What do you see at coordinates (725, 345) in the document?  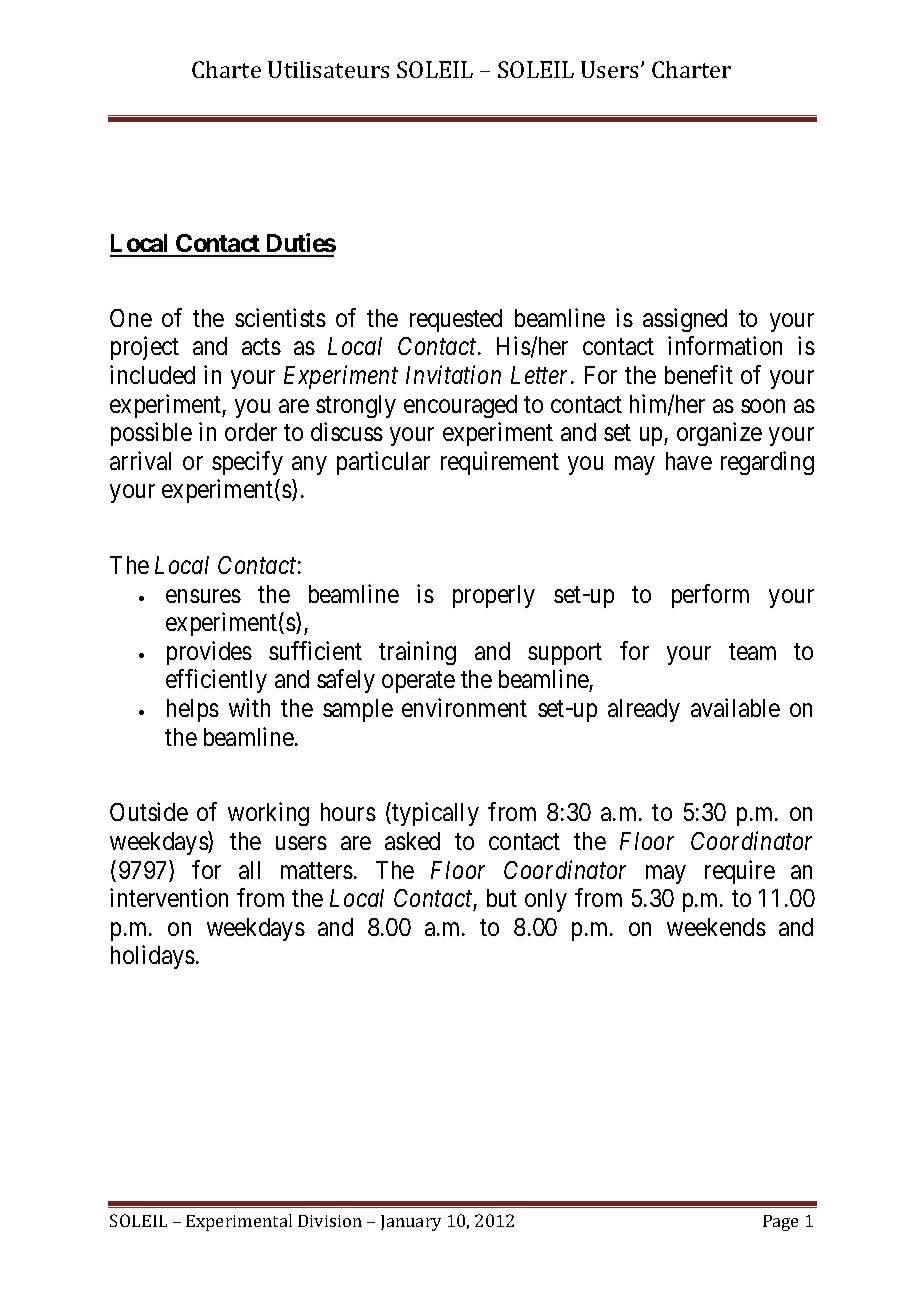 I see `information` at bounding box center [725, 345].
